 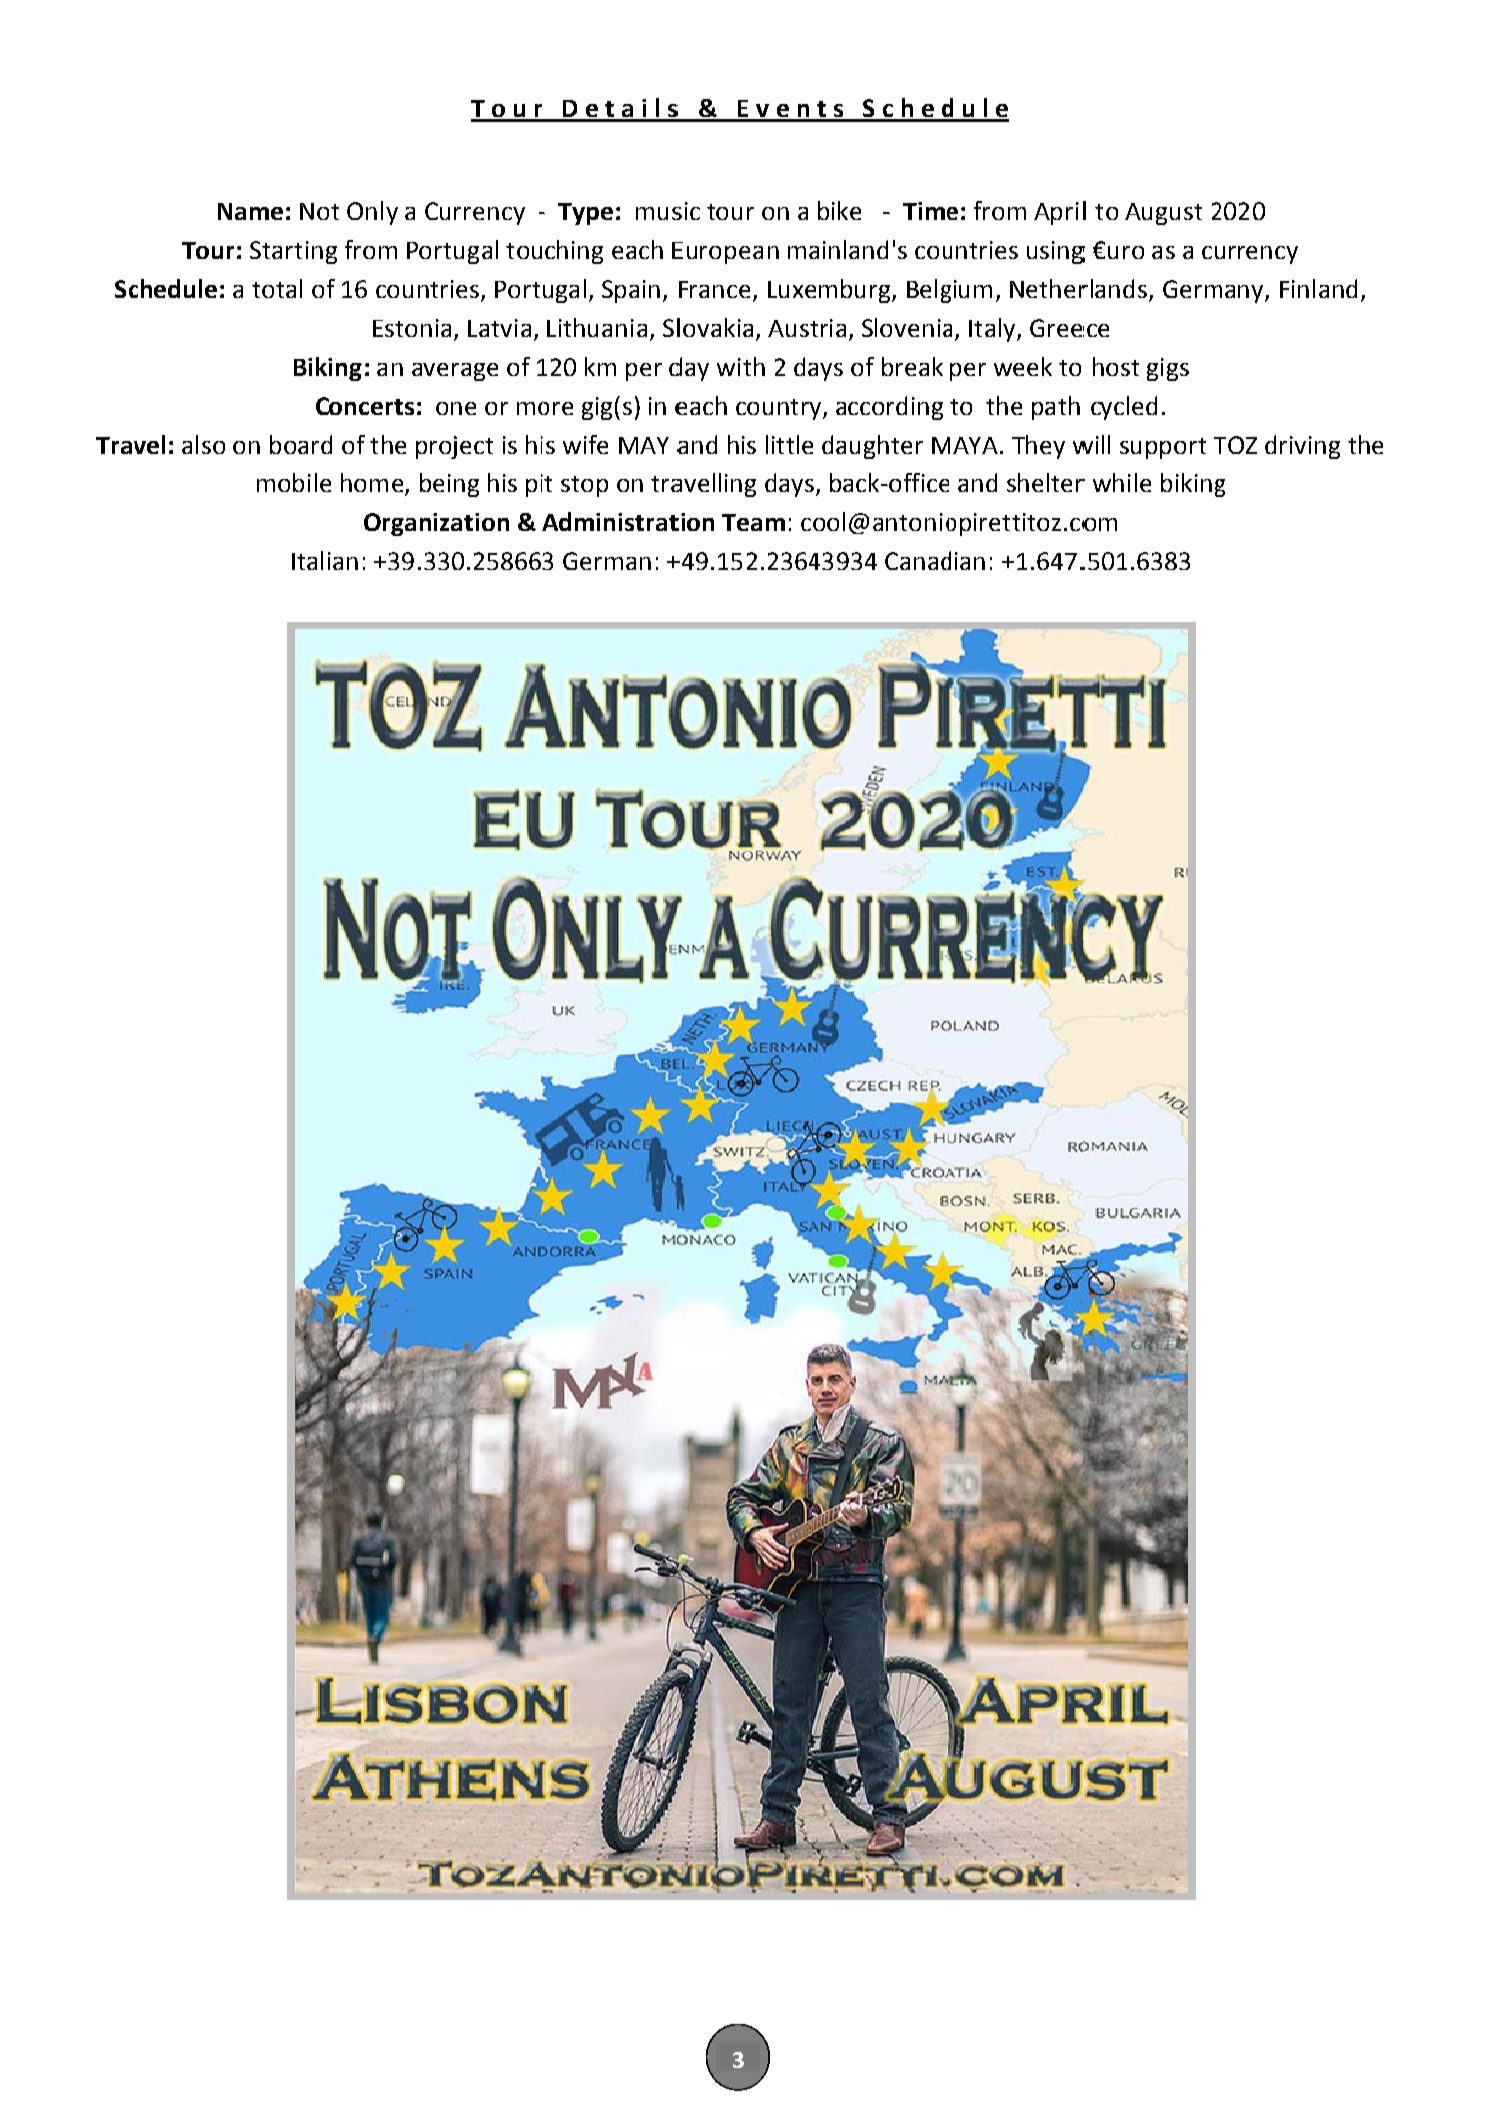 I want to click on shelter, so click(x=1046, y=482).
